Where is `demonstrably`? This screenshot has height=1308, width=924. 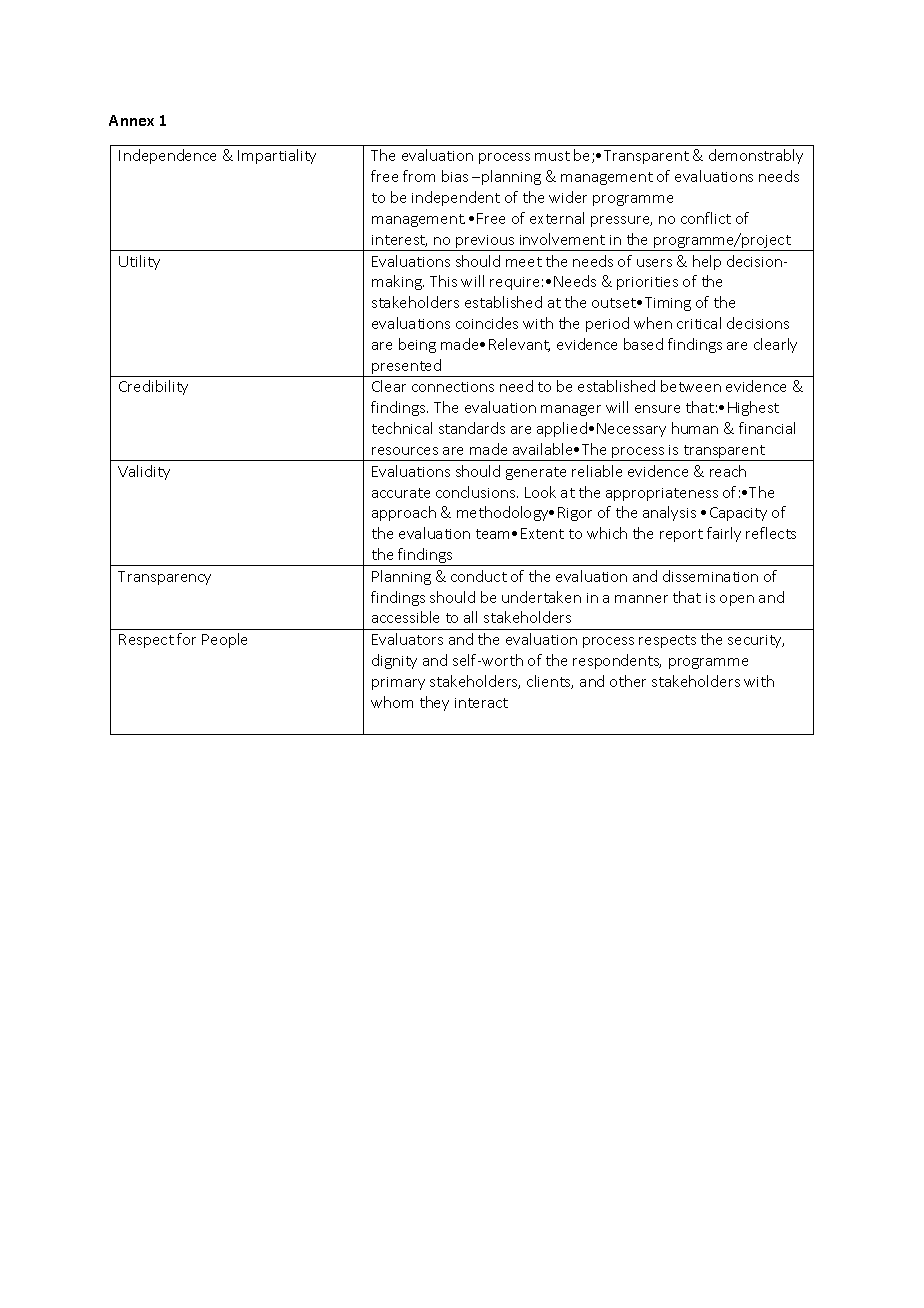 demonstrably is located at coordinates (756, 156).
